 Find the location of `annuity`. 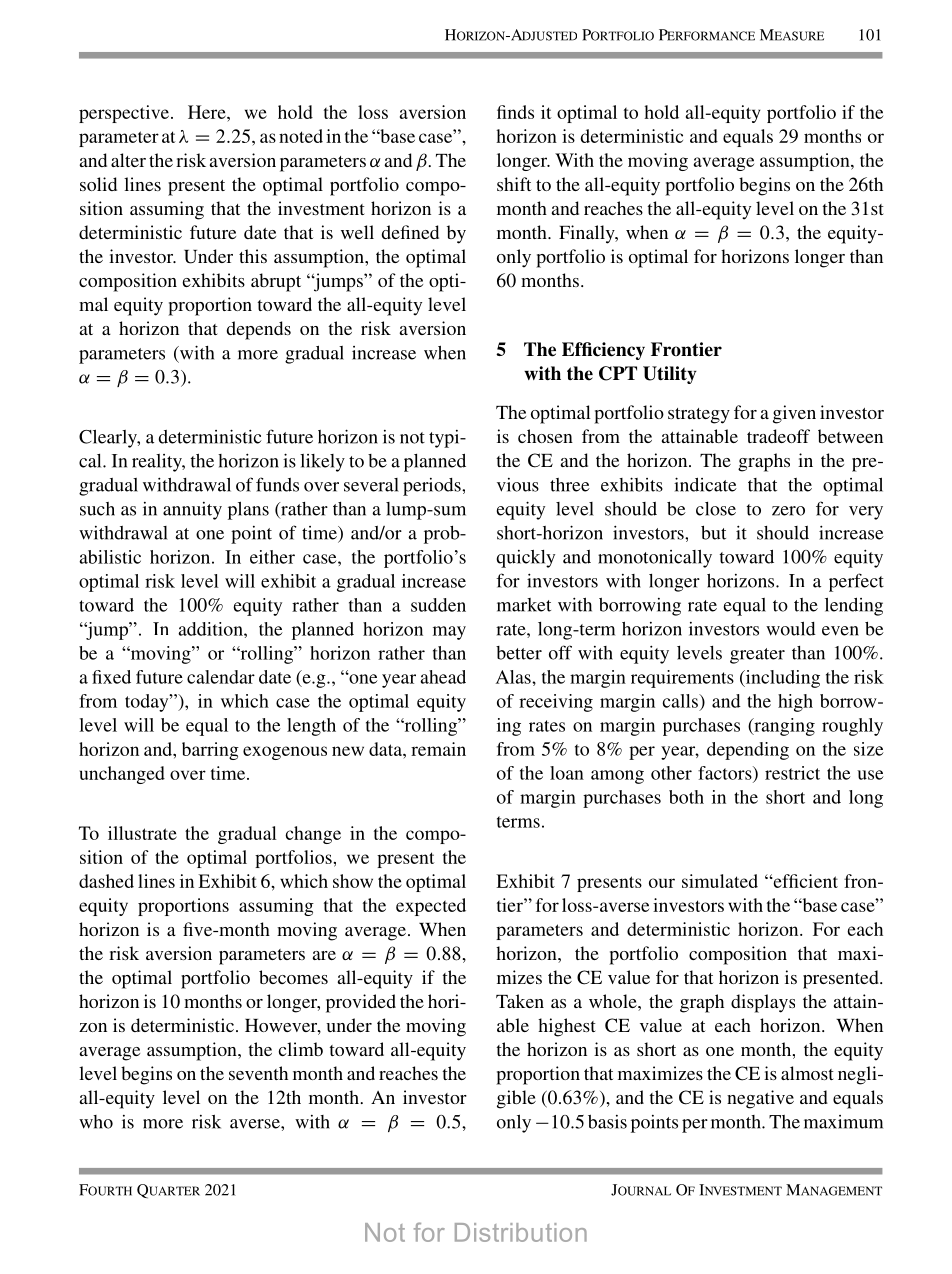

annuity is located at coordinates (192, 511).
